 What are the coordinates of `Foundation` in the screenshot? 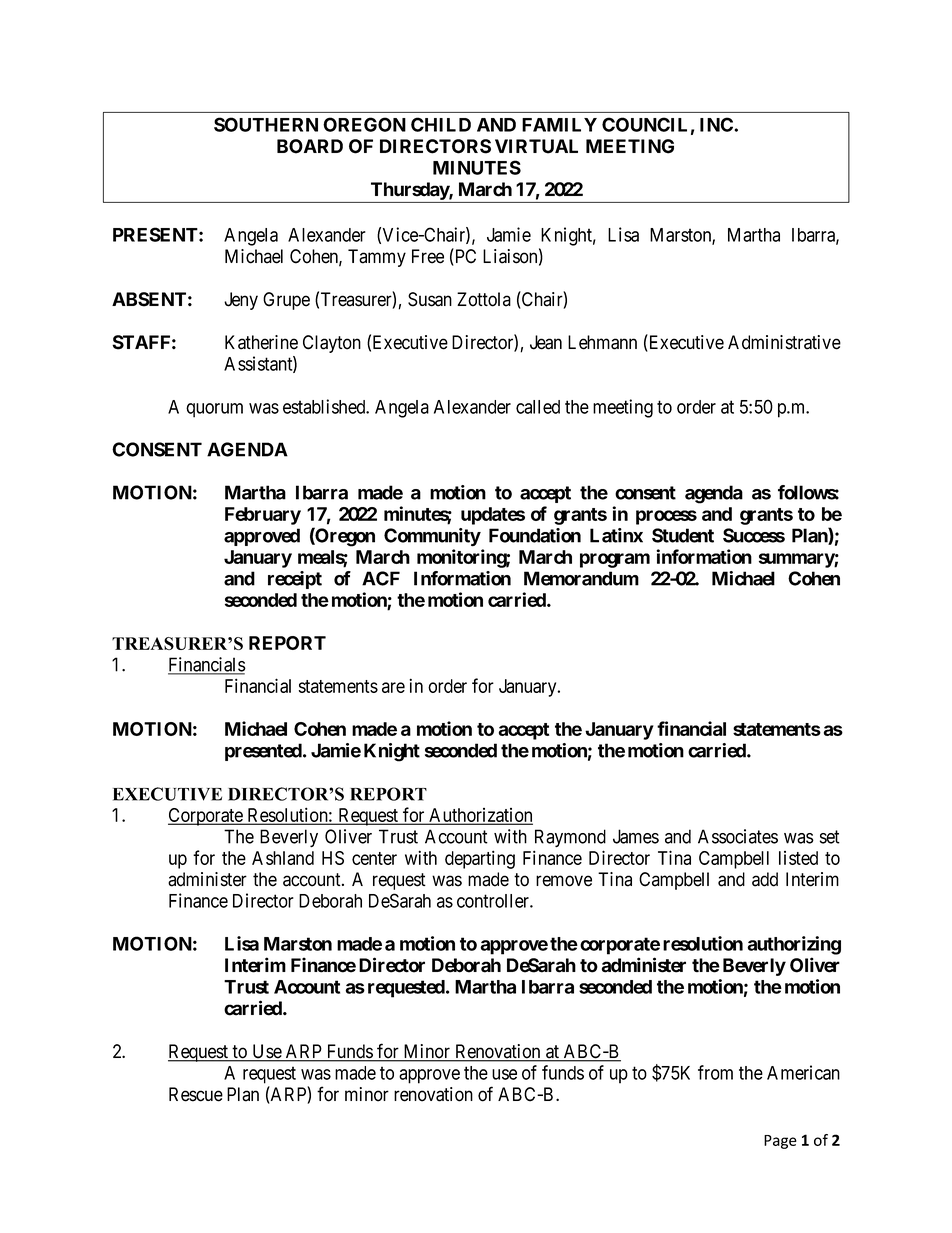 It's located at (535, 535).
